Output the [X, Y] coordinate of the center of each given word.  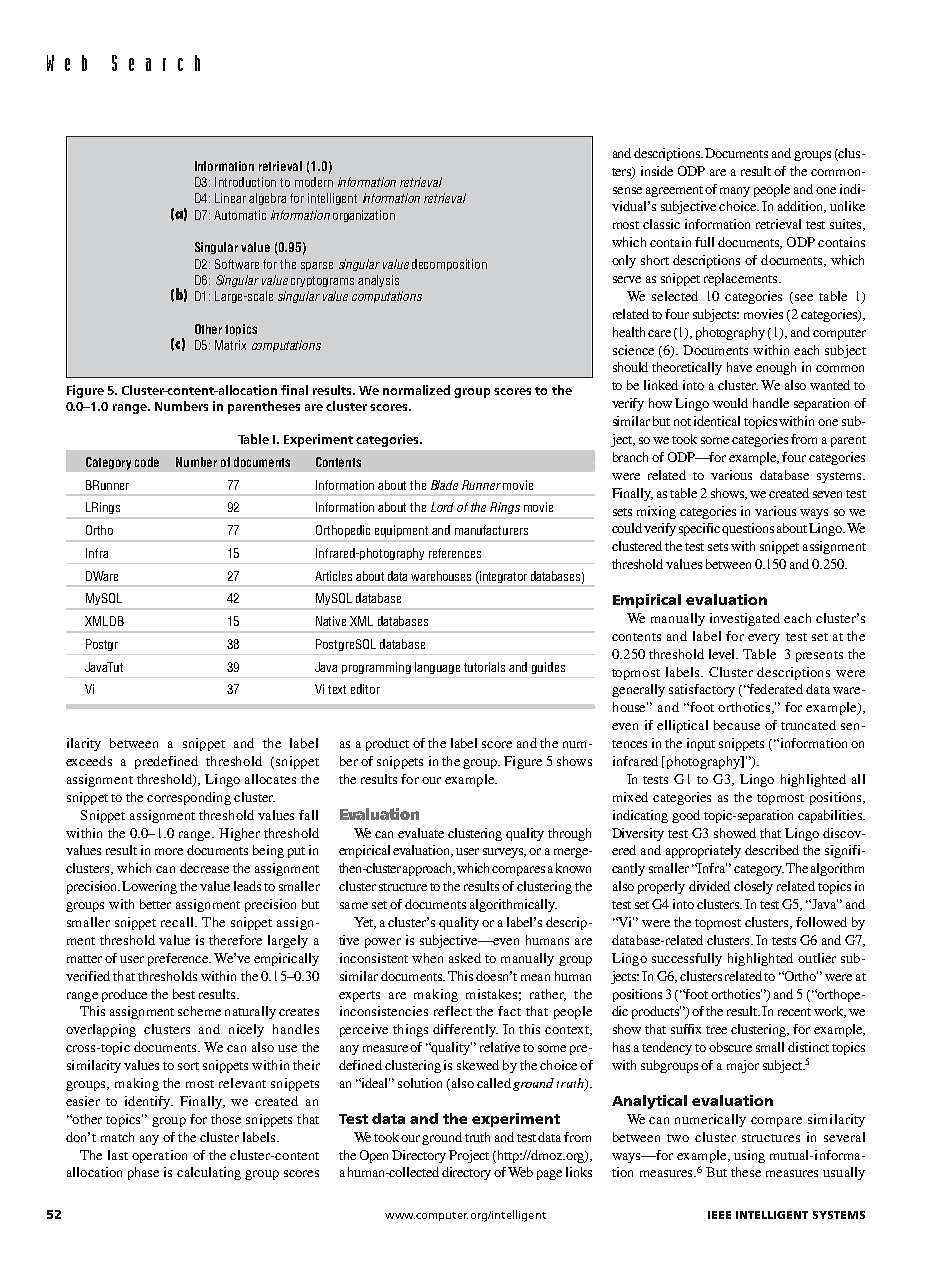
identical [717, 421]
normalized [416, 390]
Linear [230, 198]
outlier [817, 958]
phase [143, 1173]
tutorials [484, 667]
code [147, 462]
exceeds [89, 761]
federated [775, 689]
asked [465, 958]
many [735, 192]
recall [179, 922]
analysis [378, 281]
